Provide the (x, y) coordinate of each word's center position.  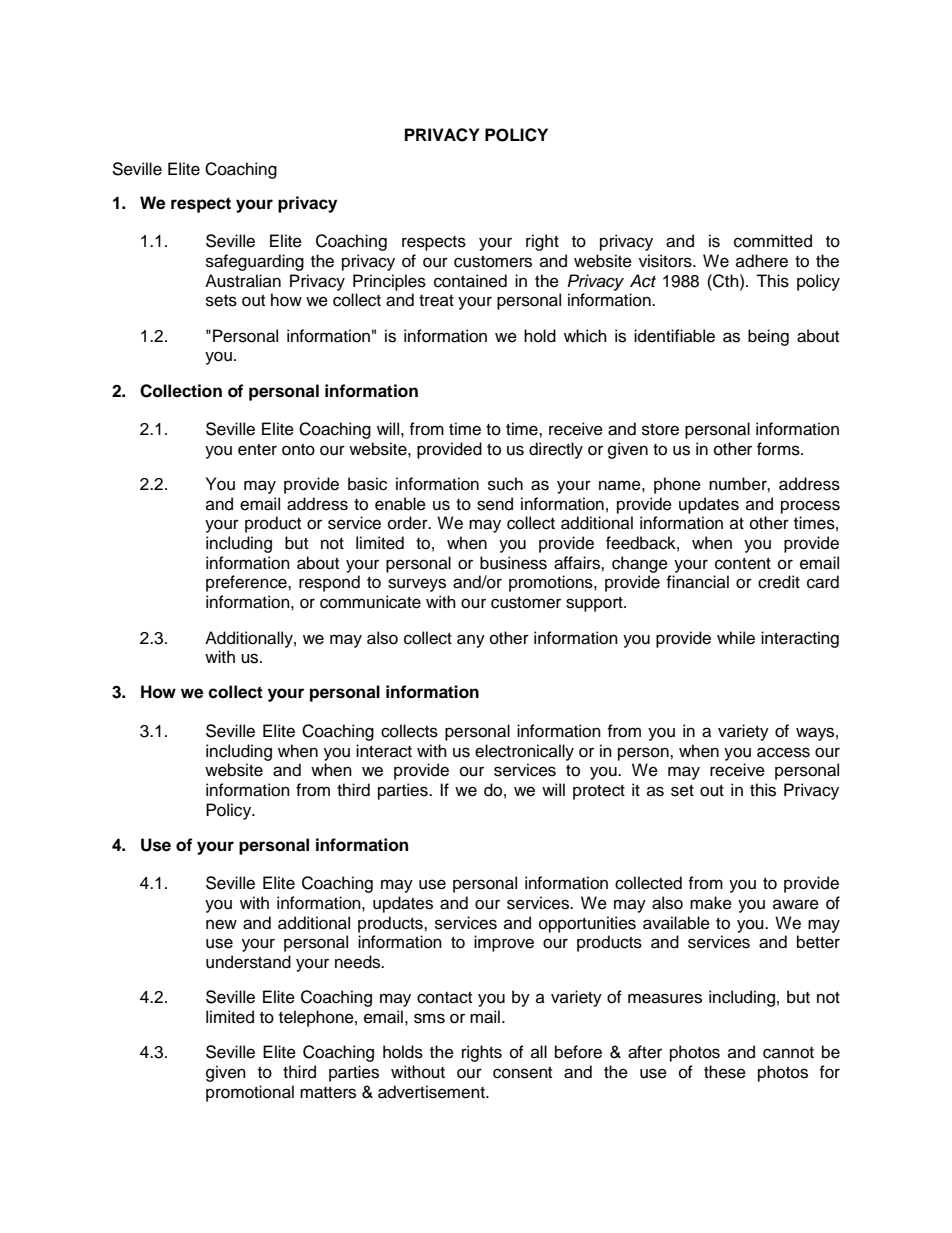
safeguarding (255, 262)
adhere (762, 261)
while (736, 638)
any (471, 641)
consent (522, 1073)
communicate (370, 602)
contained (470, 281)
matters (328, 1093)
